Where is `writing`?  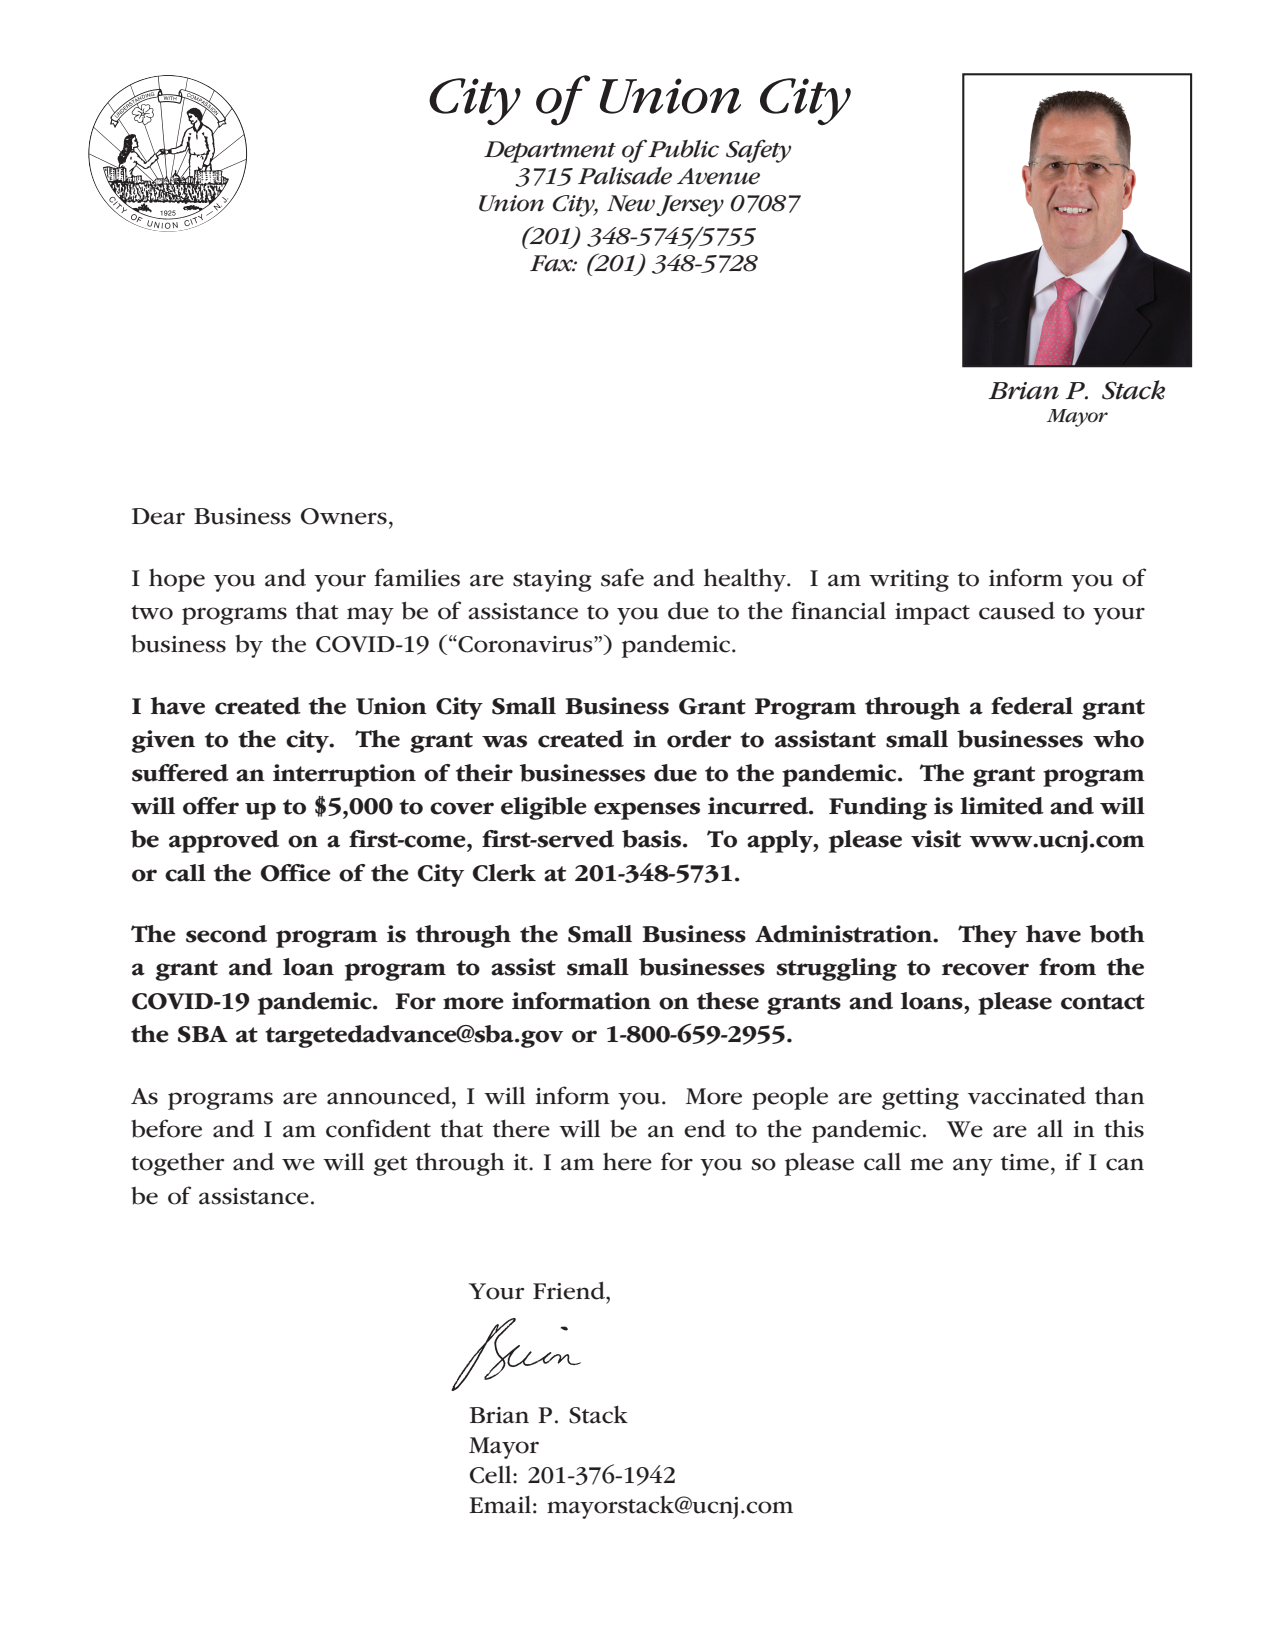 writing is located at coordinates (909, 581).
